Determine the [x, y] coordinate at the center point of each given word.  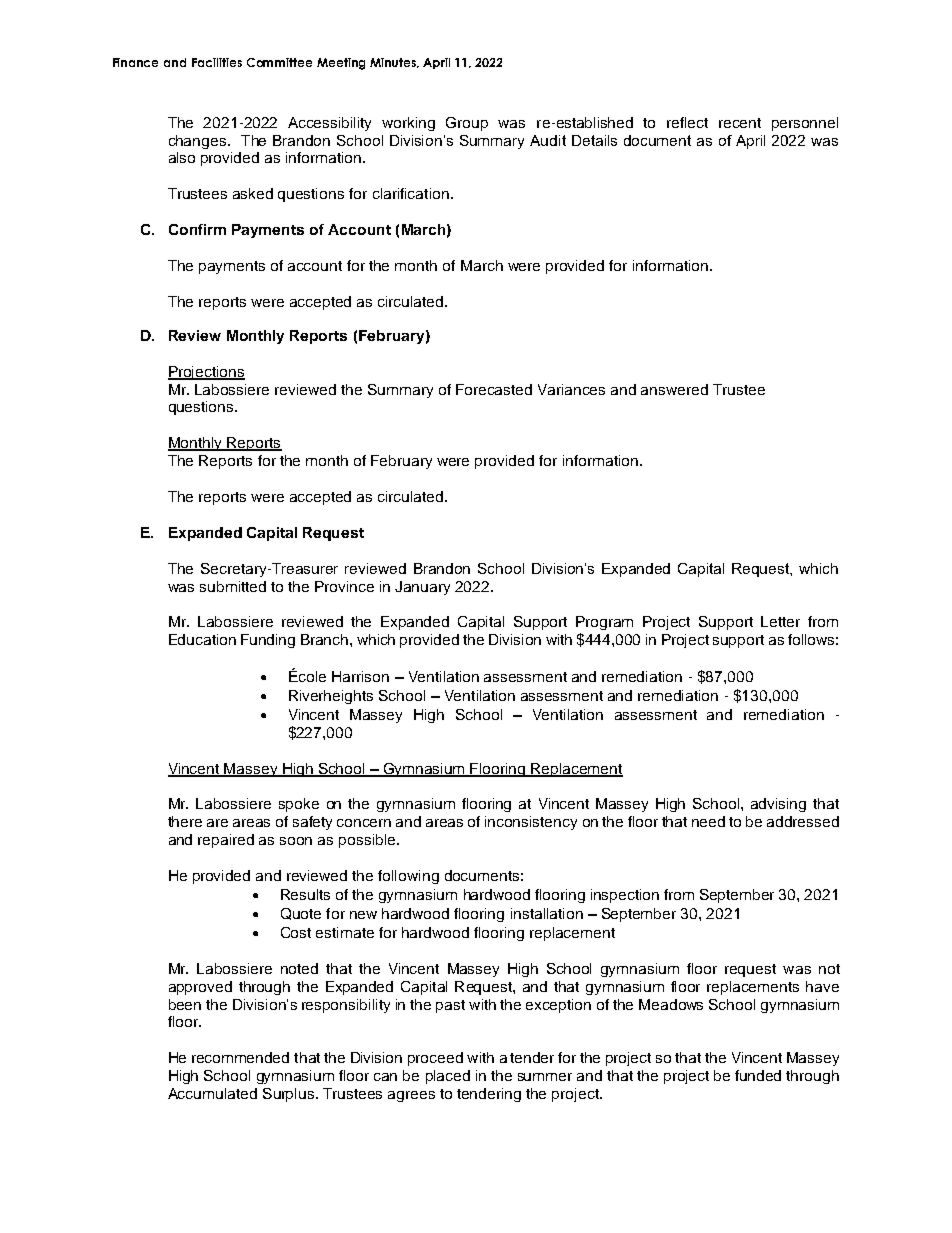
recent [740, 123]
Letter [780, 621]
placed [448, 1077]
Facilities [217, 62]
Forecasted [494, 389]
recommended [240, 1057]
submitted [233, 586]
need [708, 821]
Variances [571, 389]
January [422, 588]
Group [467, 124]
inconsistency [531, 823]
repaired [226, 841]
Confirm [197, 229]
